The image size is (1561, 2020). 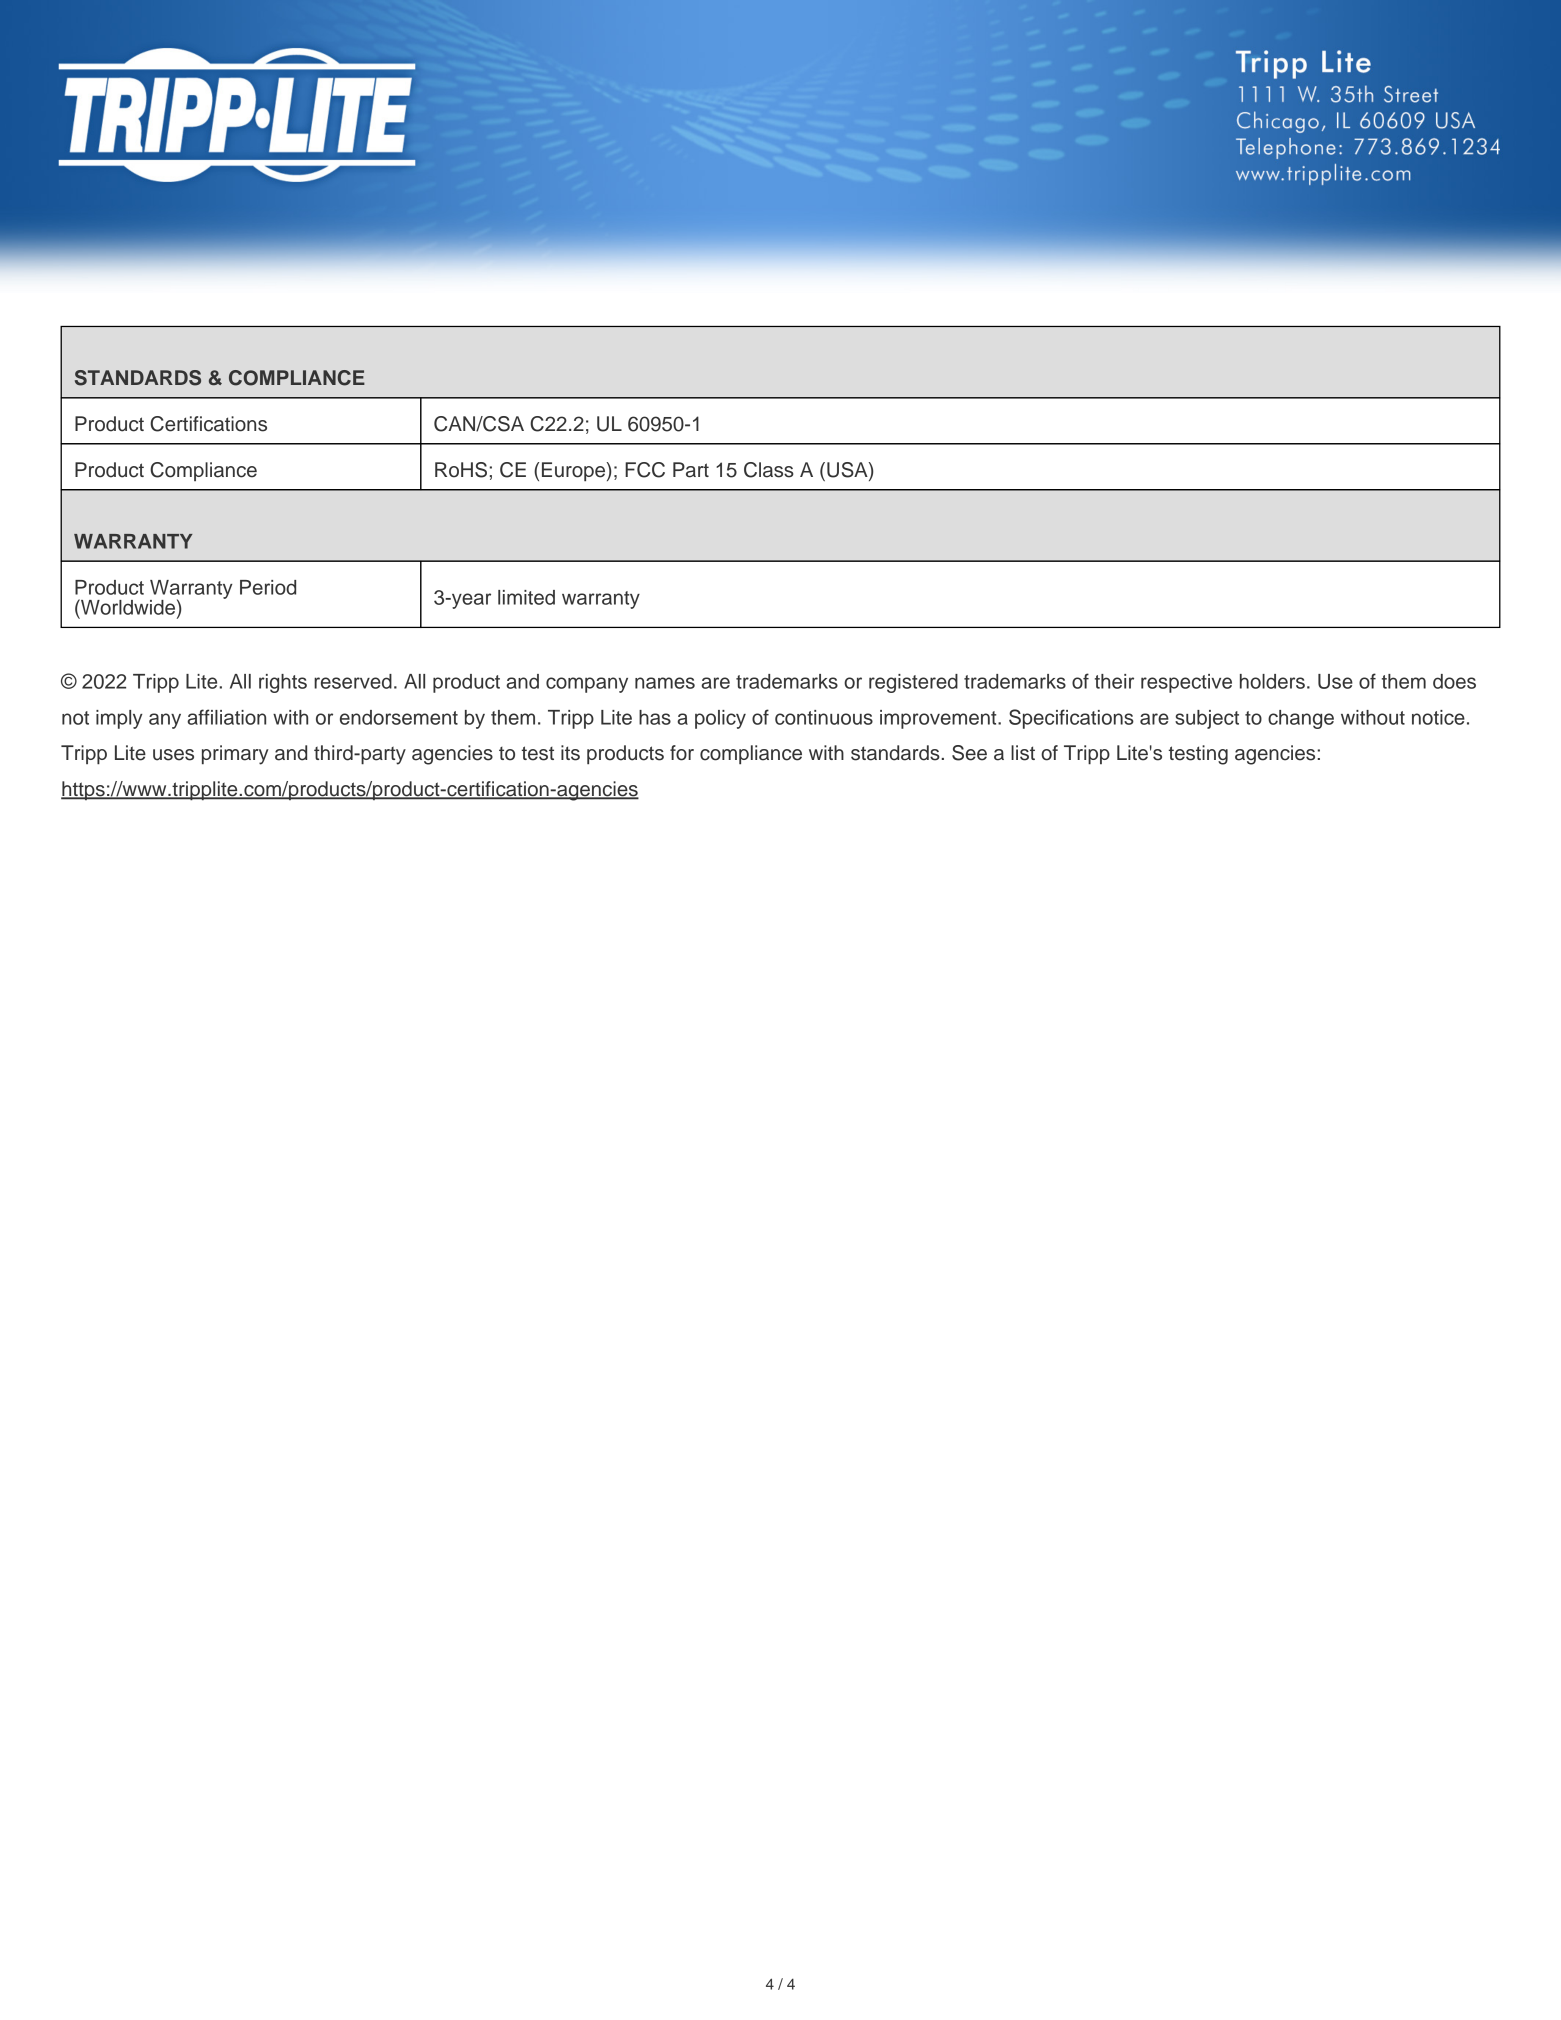 What do you see at coordinates (1301, 719) in the image?
I see `change` at bounding box center [1301, 719].
